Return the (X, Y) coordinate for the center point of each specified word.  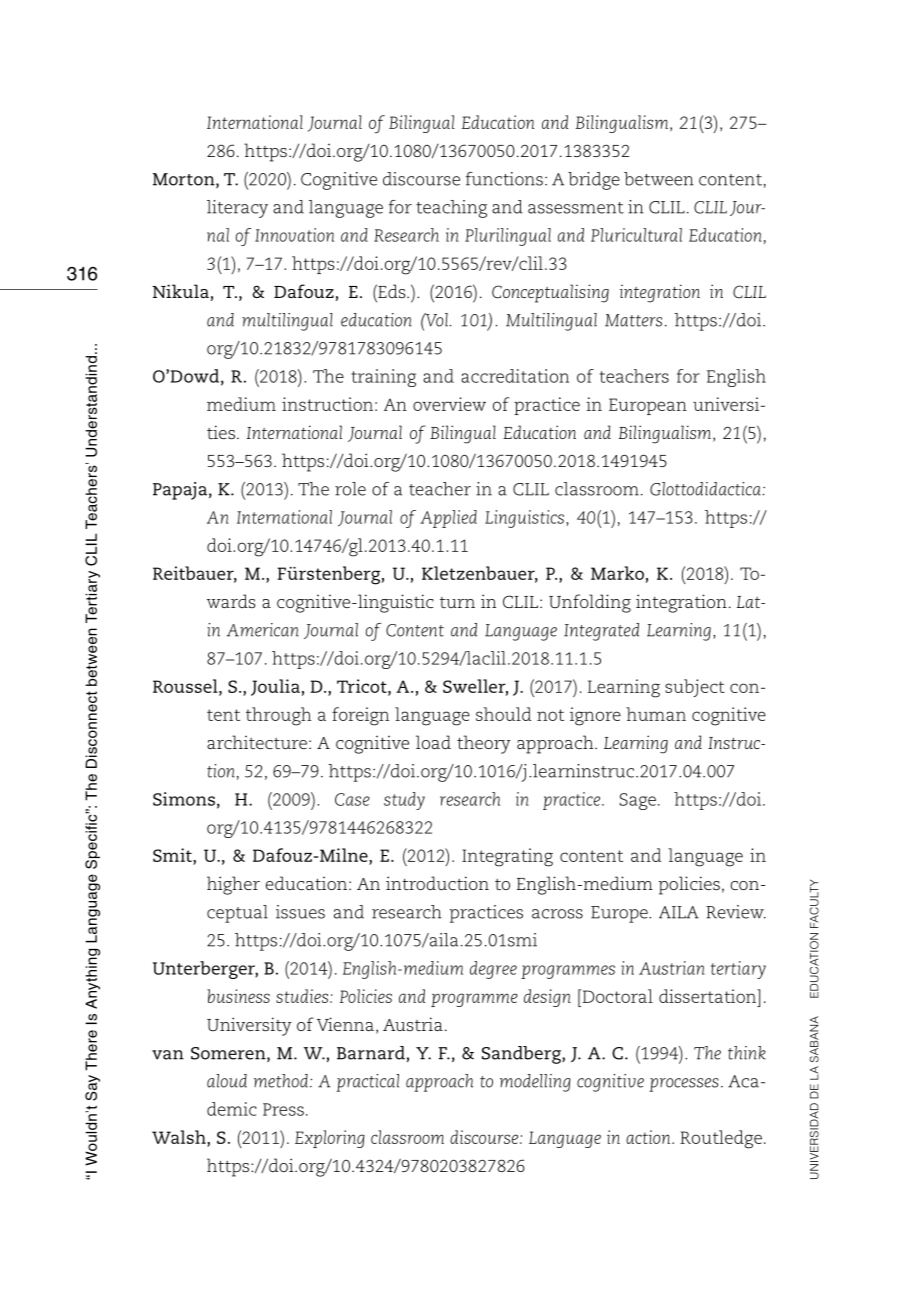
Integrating (507, 857)
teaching (451, 209)
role (350, 489)
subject (695, 688)
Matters (633, 320)
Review (736, 912)
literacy (237, 209)
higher (233, 885)
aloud (227, 1081)
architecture (257, 742)
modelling (535, 1083)
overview (449, 404)
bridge (594, 181)
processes (684, 1085)
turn (457, 602)
